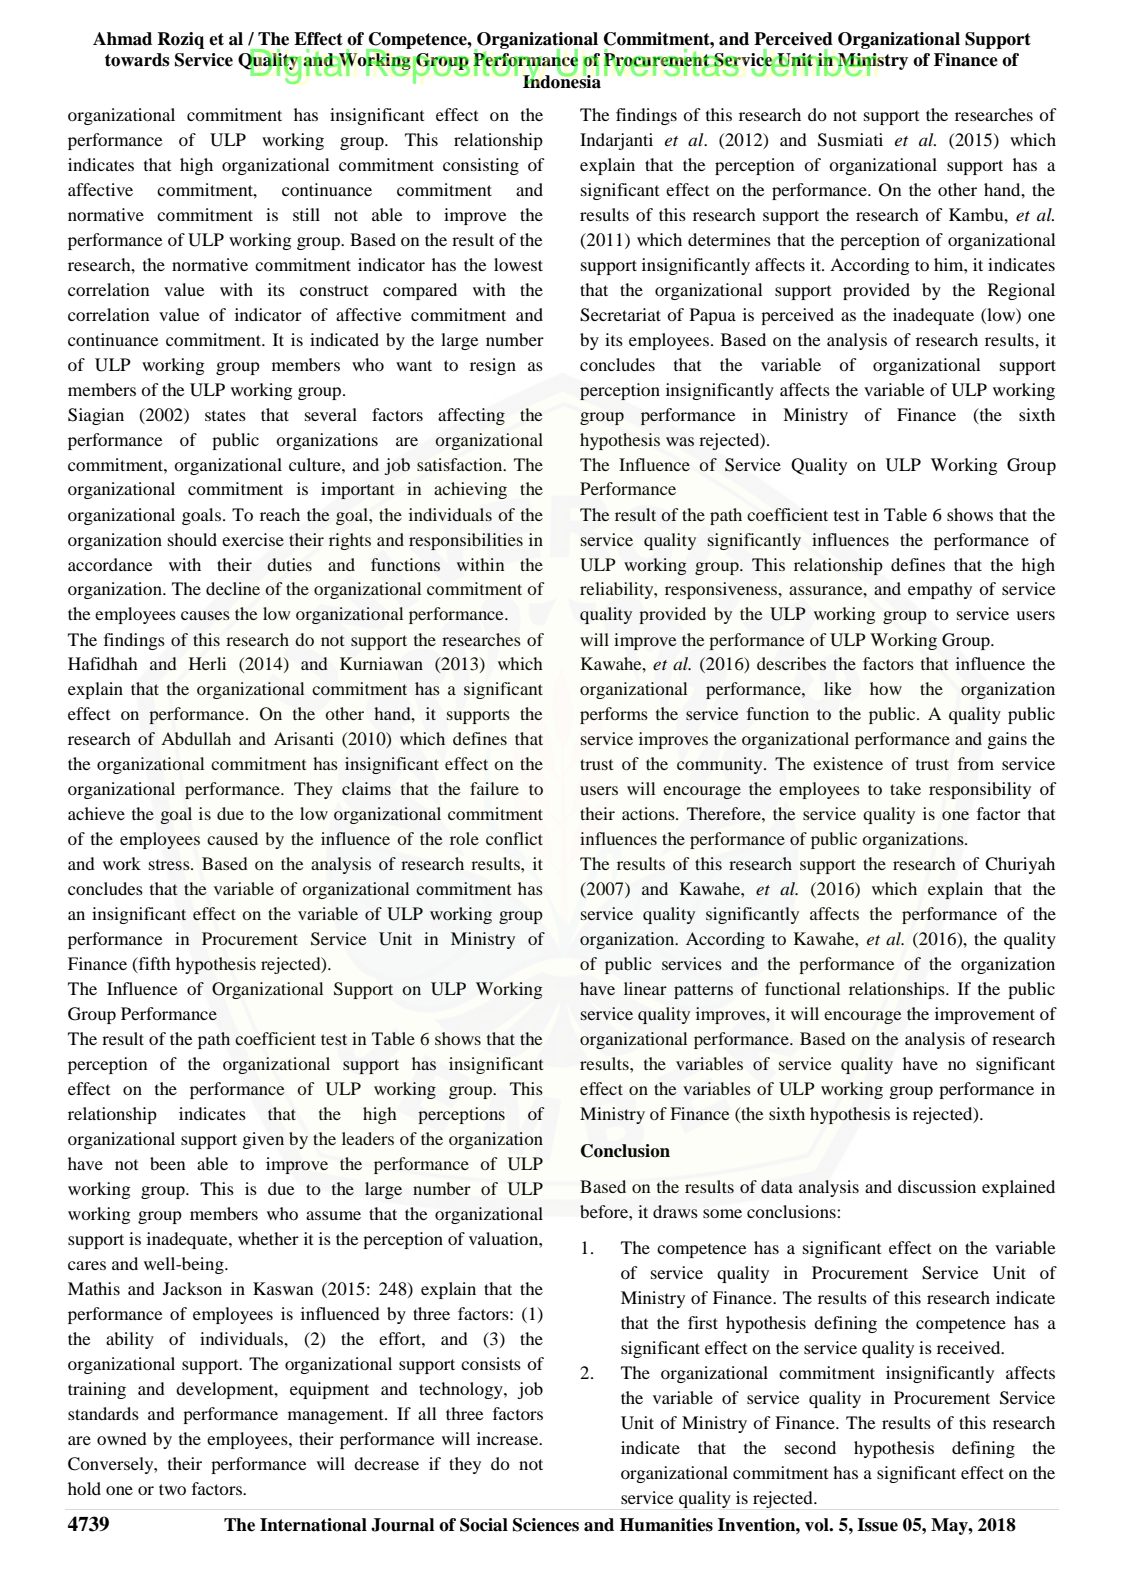  Describe the element at coordinates (137, 60) in the screenshot. I see `towards` at that location.
